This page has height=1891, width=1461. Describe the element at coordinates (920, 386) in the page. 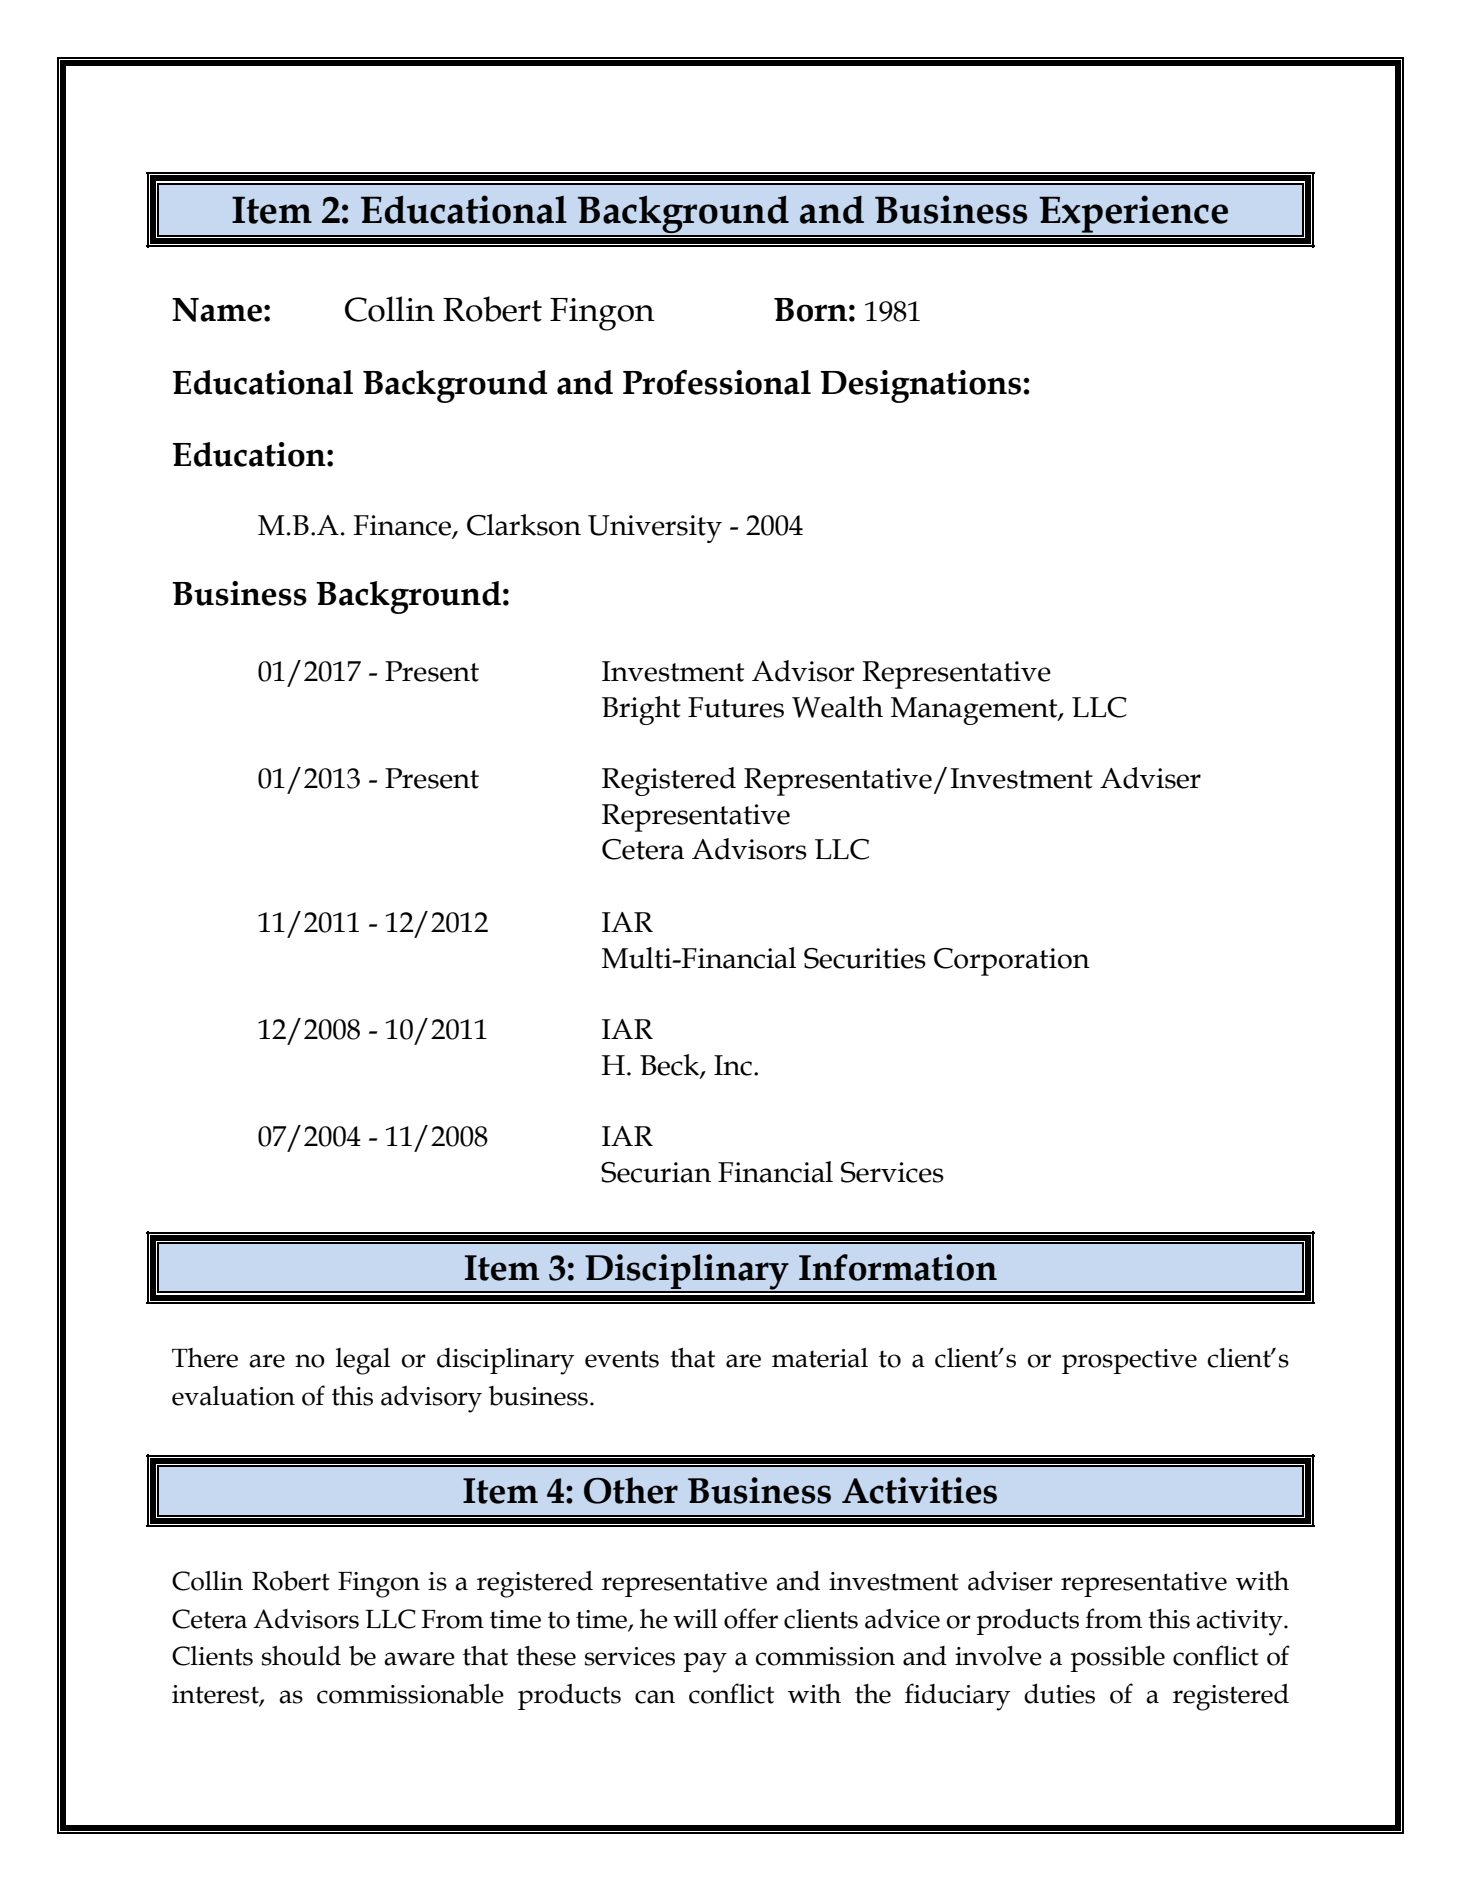

I see `Designations` at that location.
